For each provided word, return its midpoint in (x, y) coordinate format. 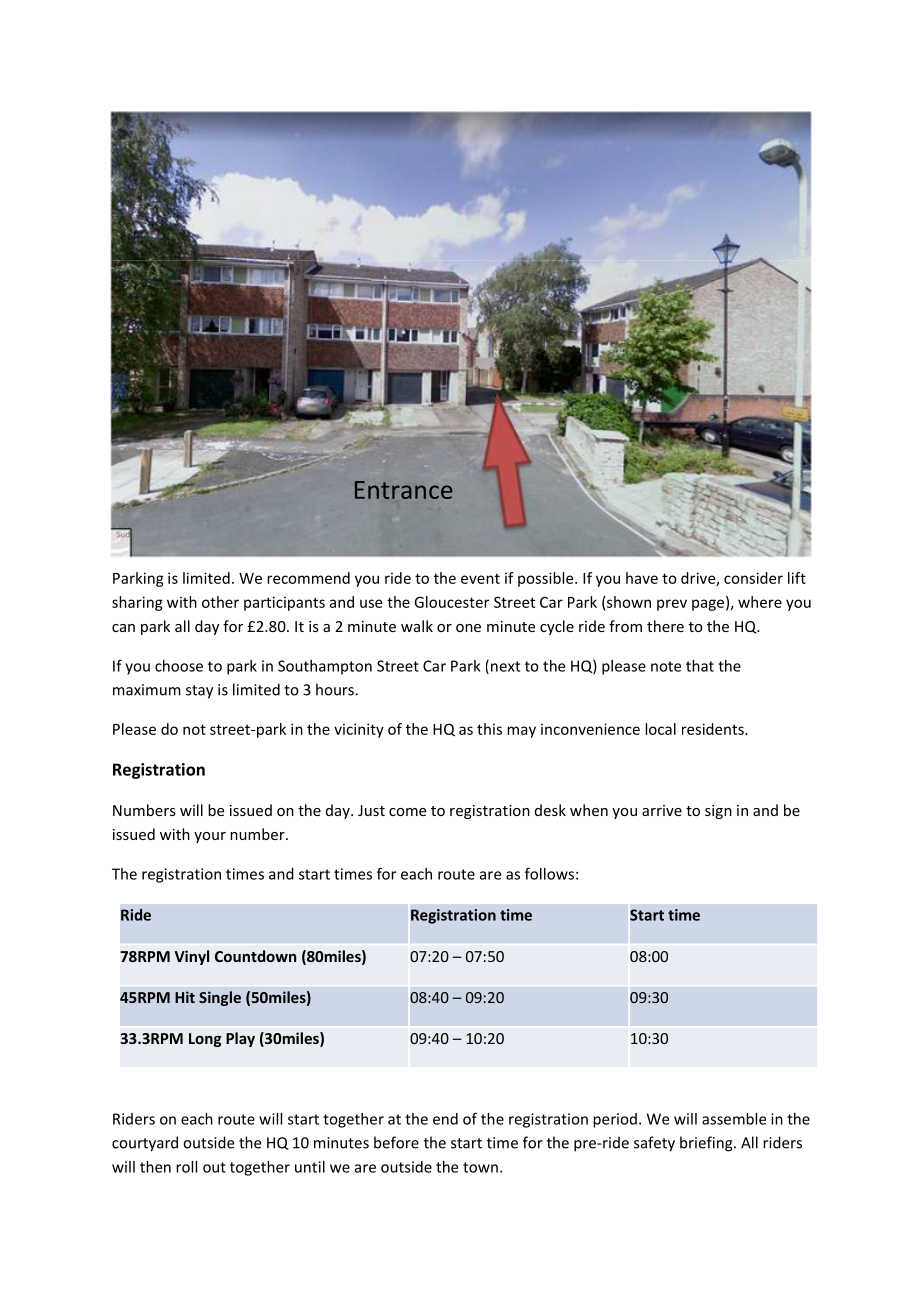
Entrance (403, 490)
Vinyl (192, 957)
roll (186, 1167)
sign (718, 812)
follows (549, 873)
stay (199, 692)
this (489, 729)
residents (714, 729)
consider (753, 578)
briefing (707, 1144)
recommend (308, 578)
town (480, 1167)
